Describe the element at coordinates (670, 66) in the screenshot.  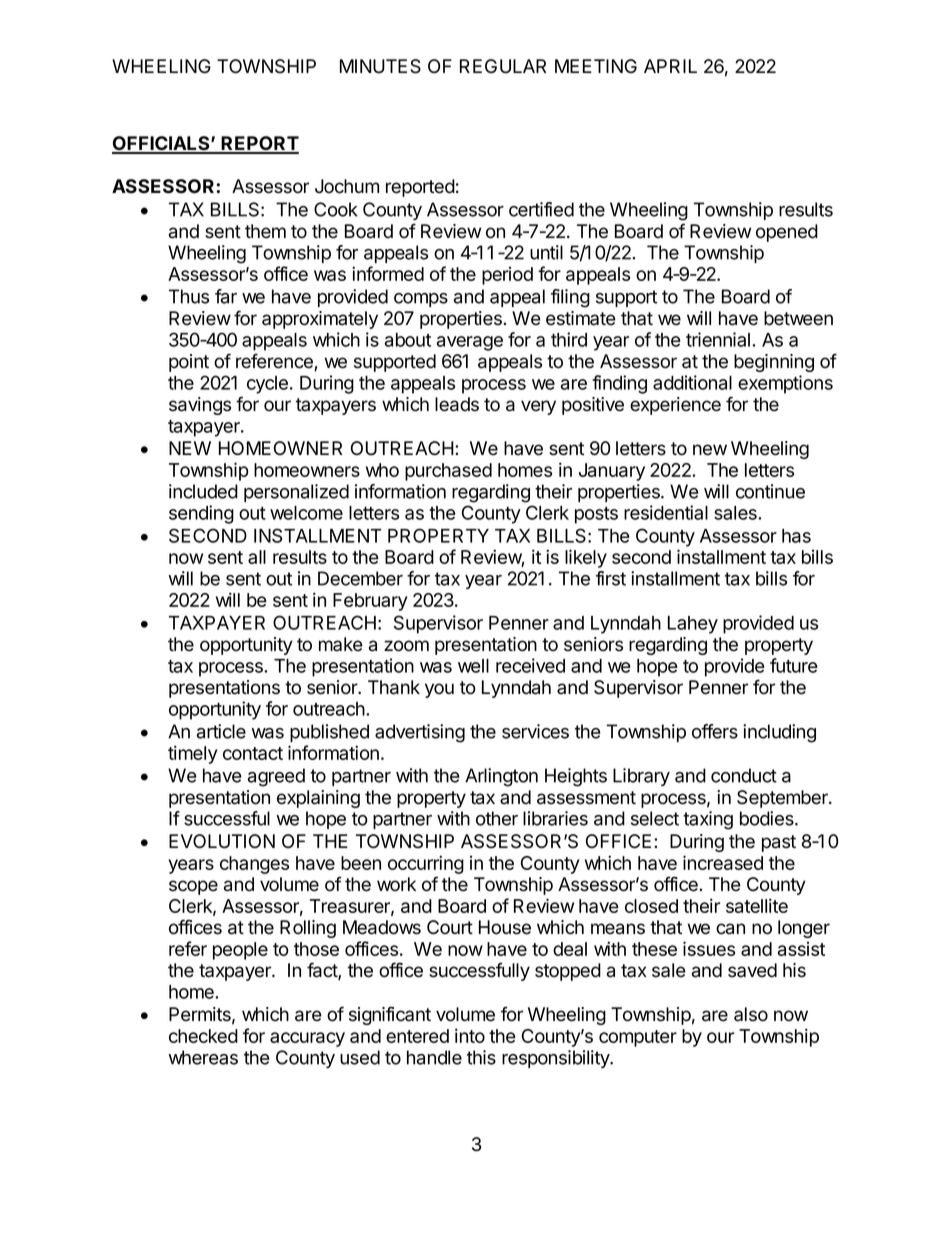
I see `APRIL` at that location.
